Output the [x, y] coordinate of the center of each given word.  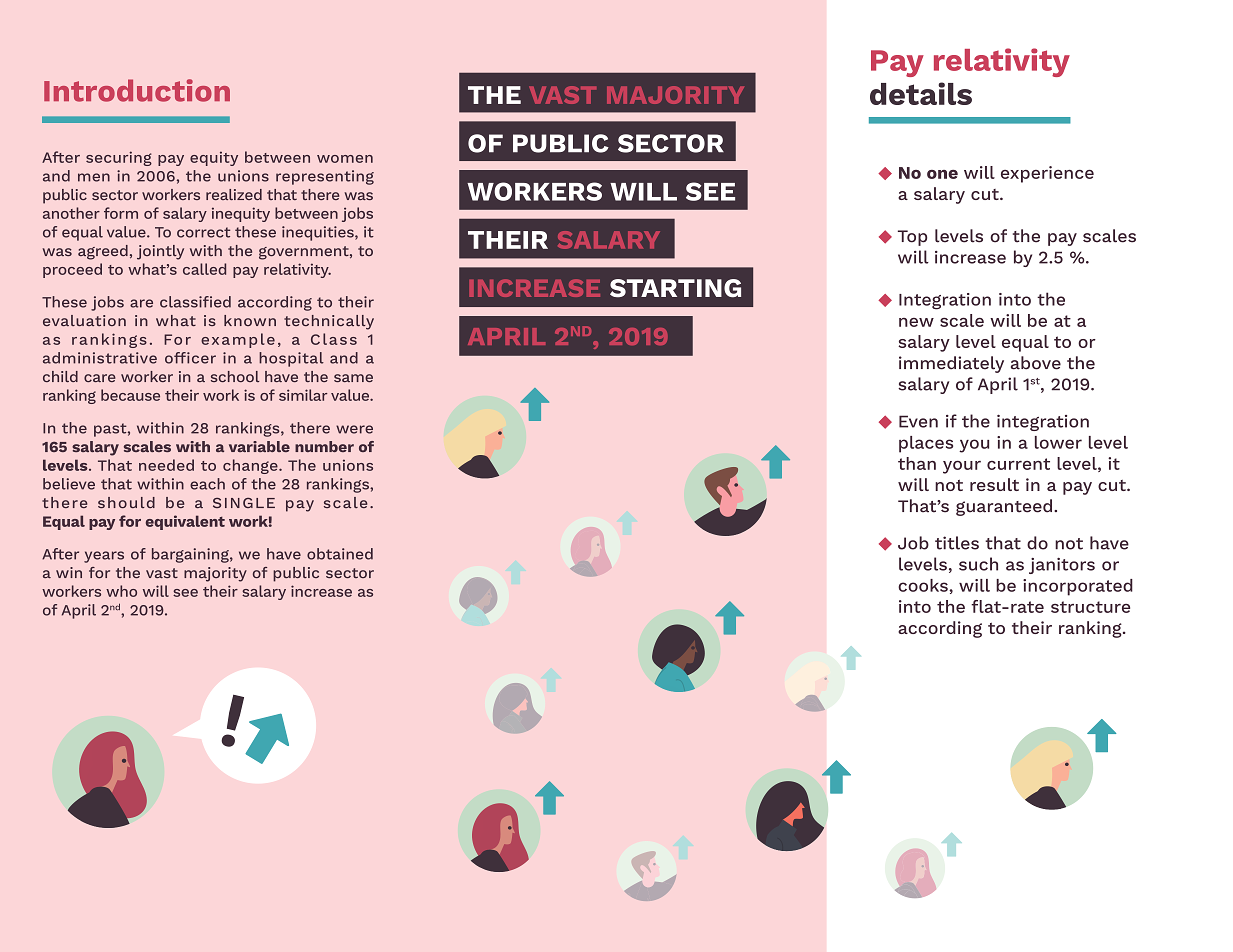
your [962, 467]
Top [912, 238]
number [324, 446]
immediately [951, 364]
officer [190, 358]
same [353, 378]
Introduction [137, 90]
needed [166, 465]
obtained [340, 554]
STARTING [675, 288]
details [921, 93]
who [121, 591]
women [345, 159]
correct [203, 232]
